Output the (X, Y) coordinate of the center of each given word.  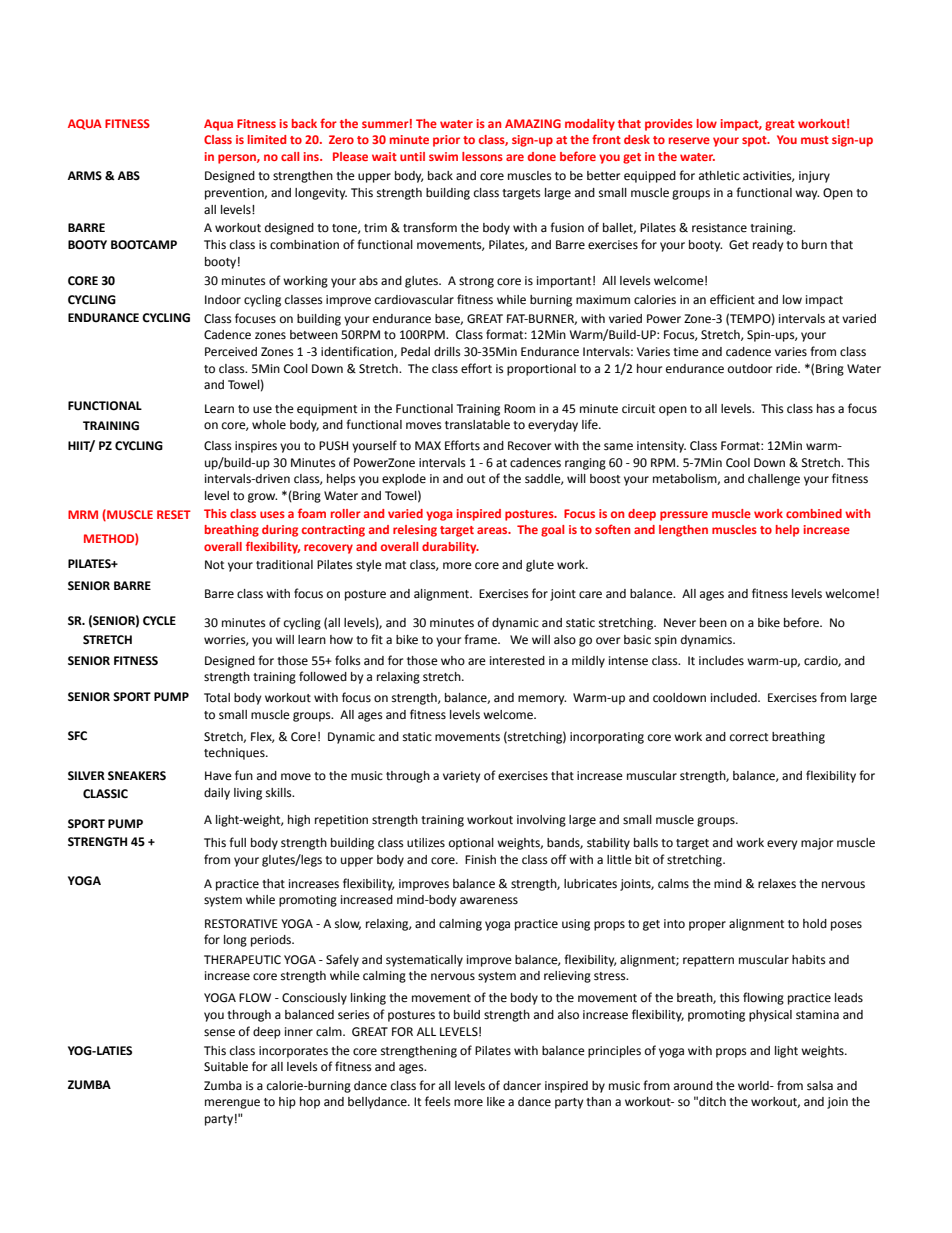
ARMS (84, 175)
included (735, 698)
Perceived (231, 352)
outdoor (750, 369)
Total (217, 698)
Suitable (226, 1067)
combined (814, 513)
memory (542, 700)
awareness (489, 901)
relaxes (777, 884)
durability (450, 548)
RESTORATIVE (241, 924)
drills (447, 352)
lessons (482, 156)
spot (755, 141)
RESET (174, 514)
